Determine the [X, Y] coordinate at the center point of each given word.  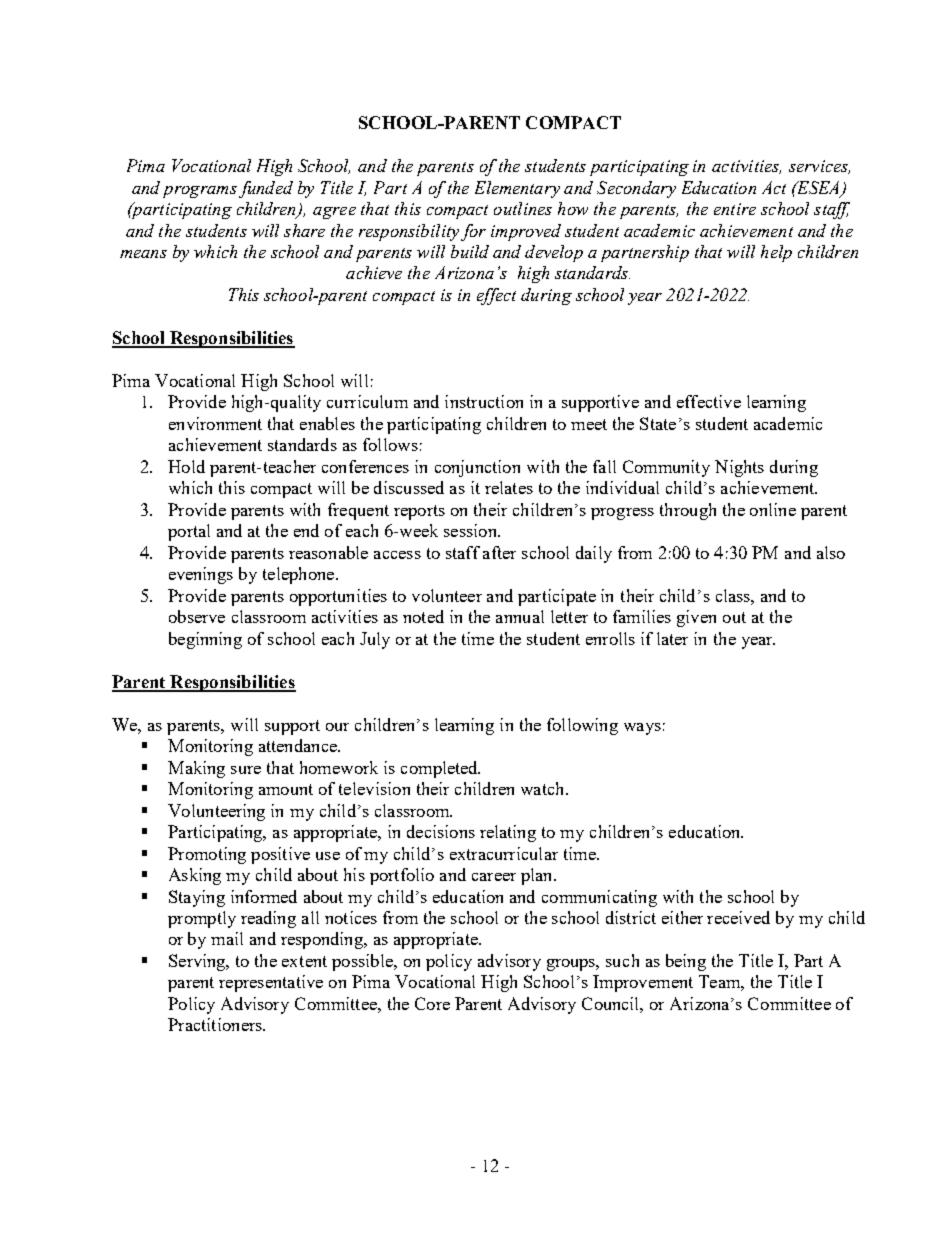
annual [520, 616]
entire [735, 209]
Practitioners [216, 1024]
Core [432, 1003]
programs [200, 192]
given [696, 618]
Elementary [517, 189]
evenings [201, 575]
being [686, 962]
